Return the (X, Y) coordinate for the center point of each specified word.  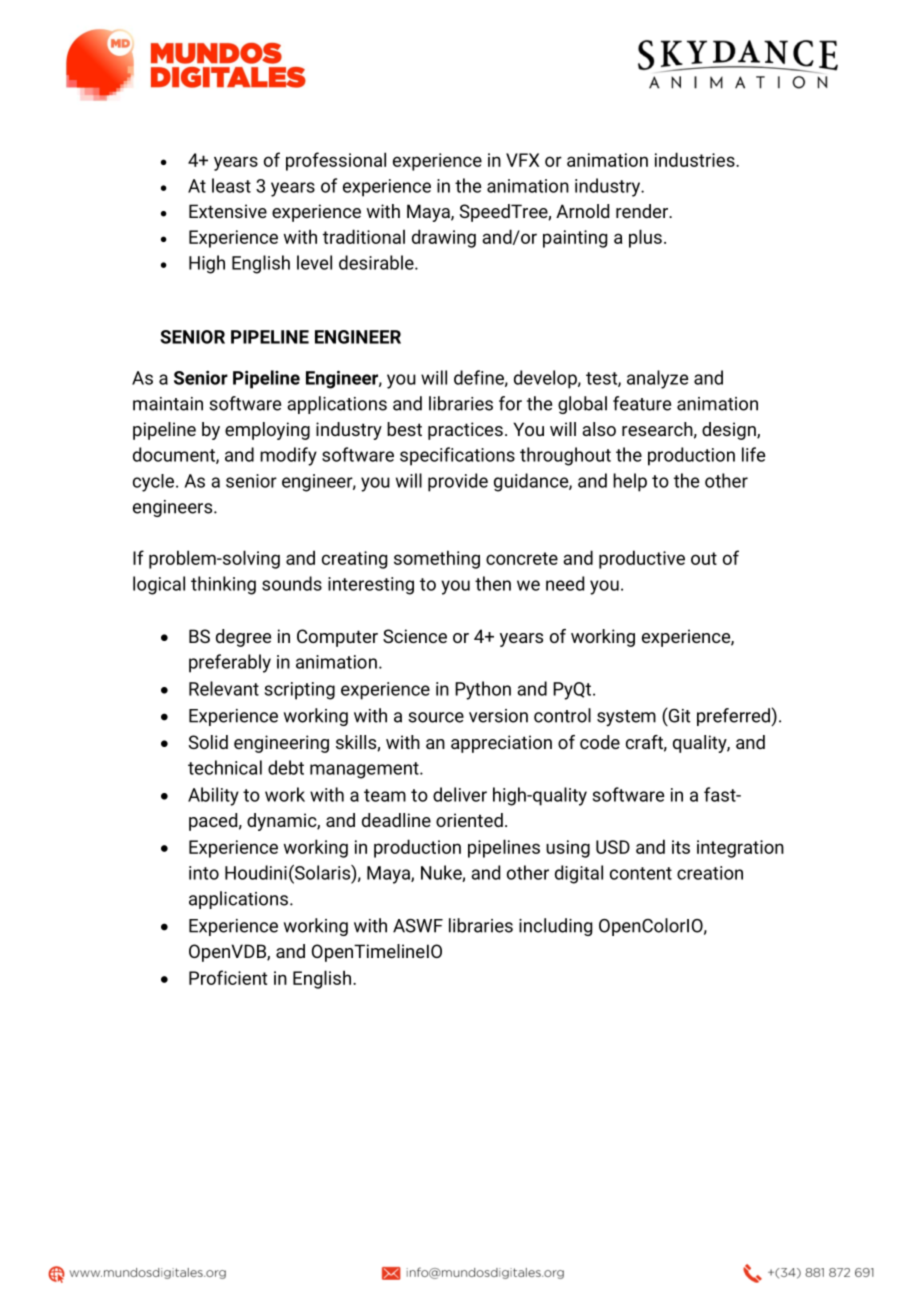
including (555, 927)
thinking (223, 585)
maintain (168, 404)
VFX (522, 160)
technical (225, 767)
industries (696, 159)
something (437, 559)
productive (642, 559)
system (626, 718)
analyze (657, 379)
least (231, 185)
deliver (460, 794)
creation (710, 873)
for (510, 403)
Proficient (228, 977)
